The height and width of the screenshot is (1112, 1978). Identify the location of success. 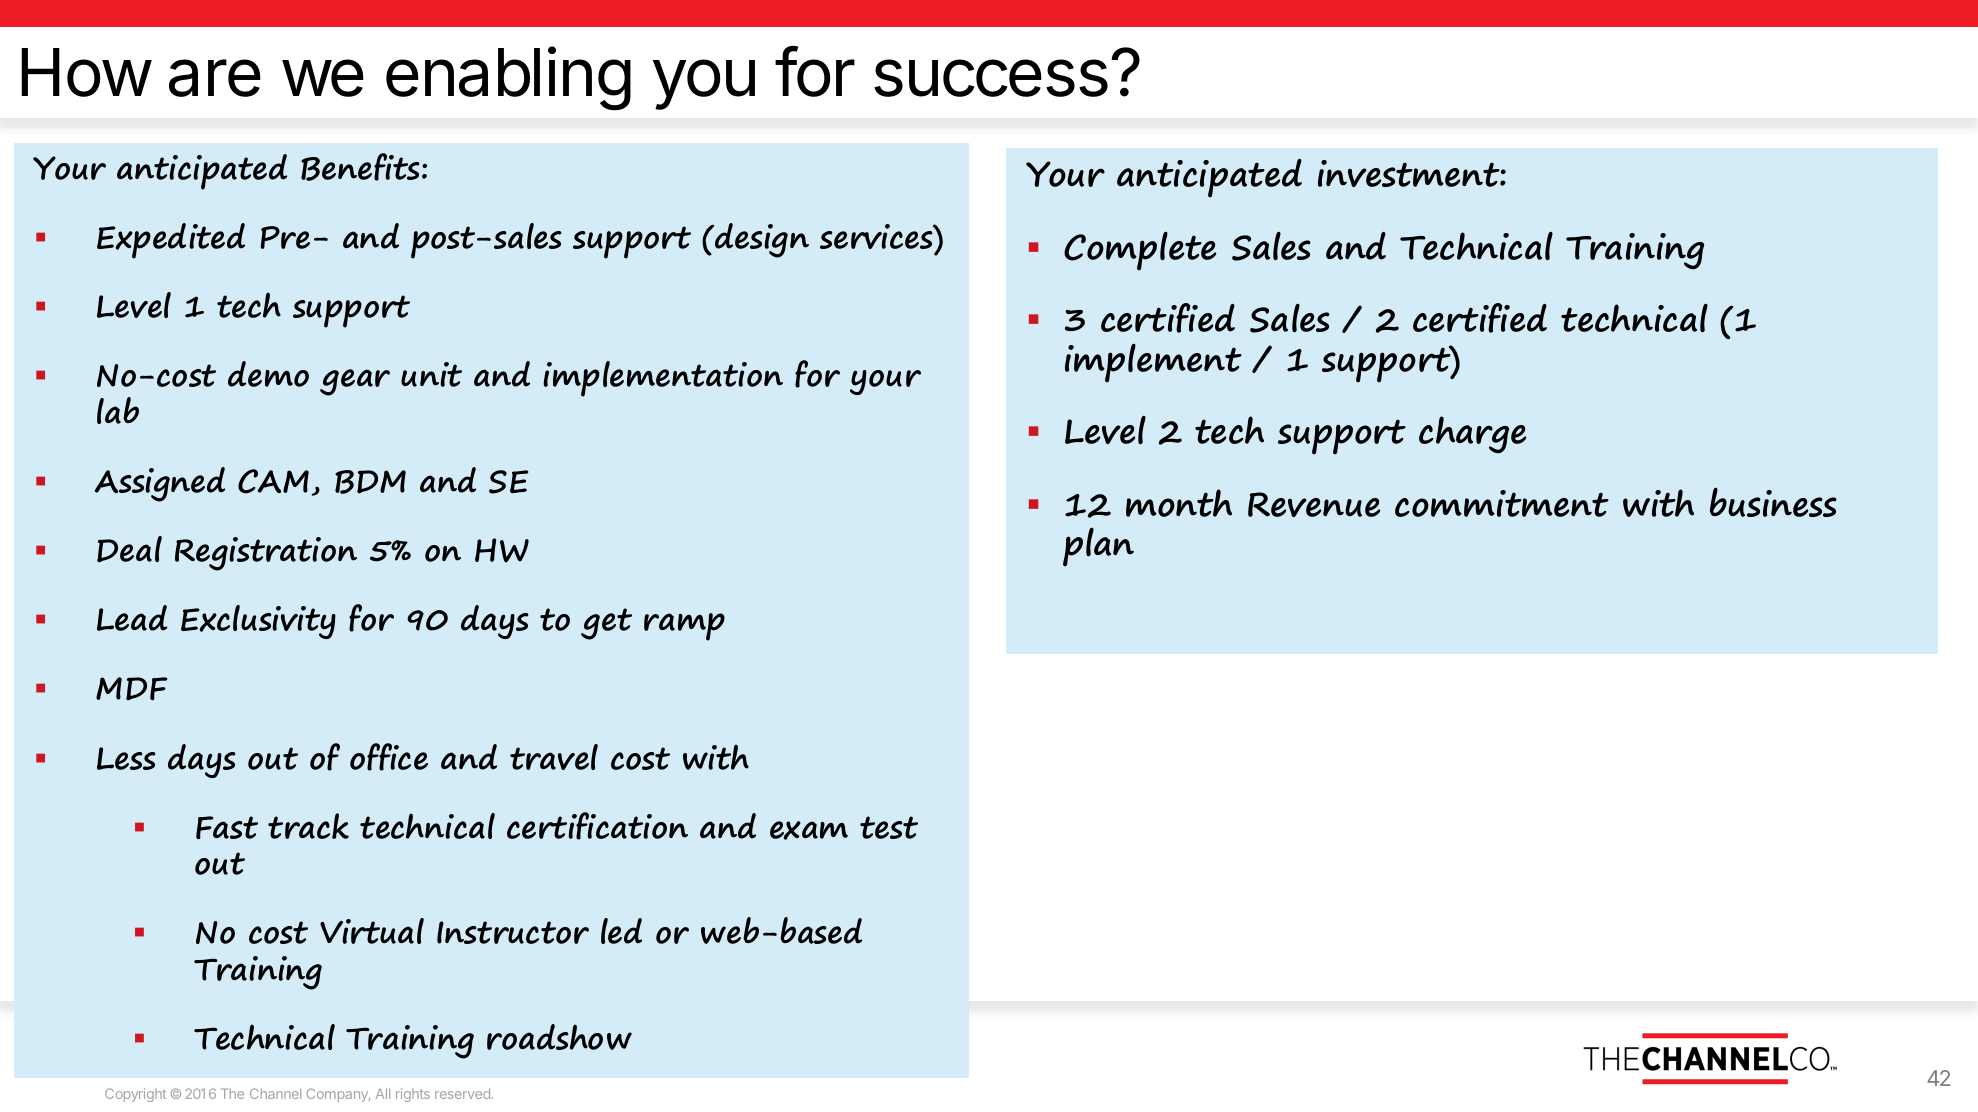
(991, 78).
